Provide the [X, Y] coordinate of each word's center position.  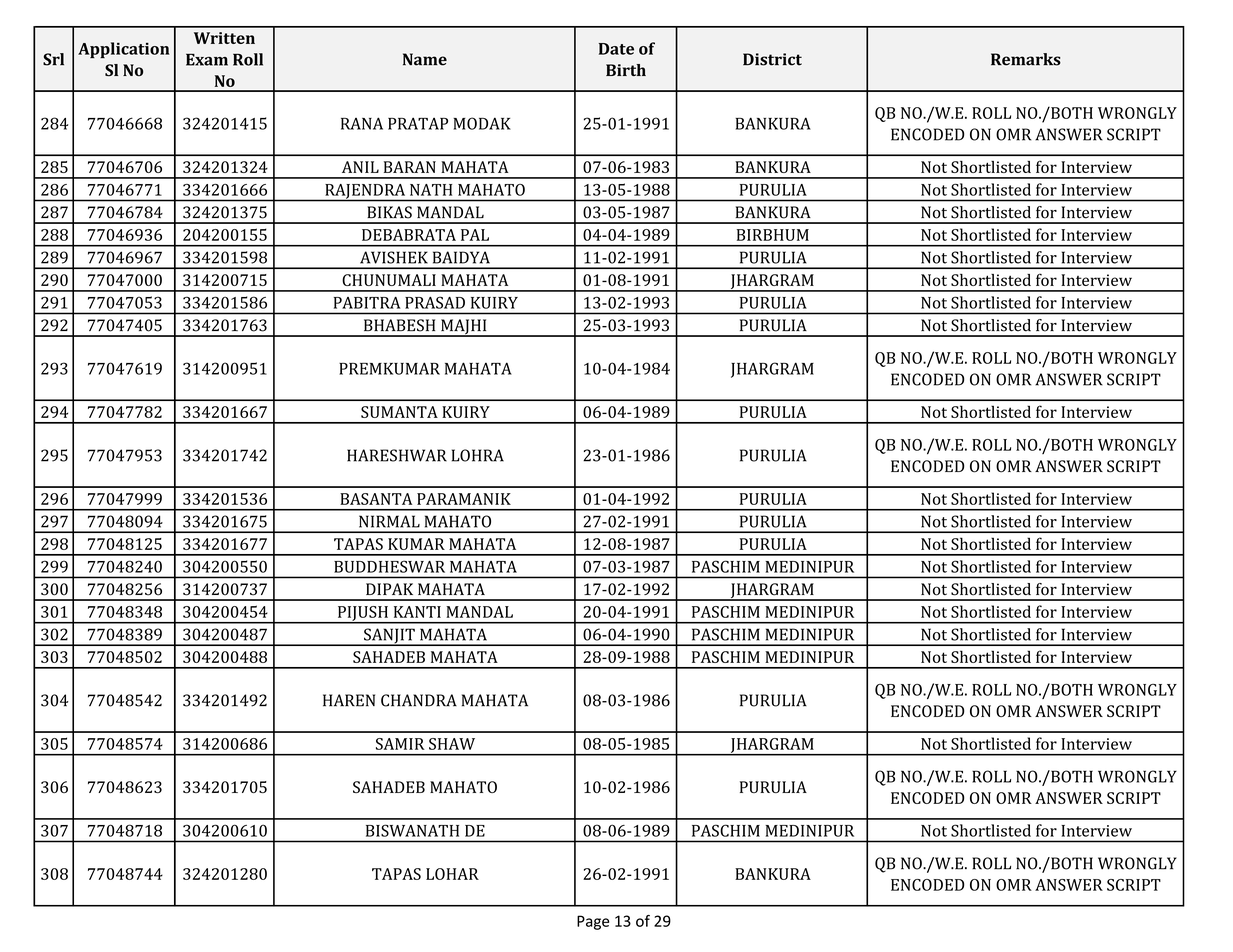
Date [616, 49]
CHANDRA [419, 700]
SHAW [452, 744]
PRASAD [435, 302]
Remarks [1026, 59]
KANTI [417, 612]
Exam [207, 59]
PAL [475, 235]
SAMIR [400, 744]
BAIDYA [461, 257]
